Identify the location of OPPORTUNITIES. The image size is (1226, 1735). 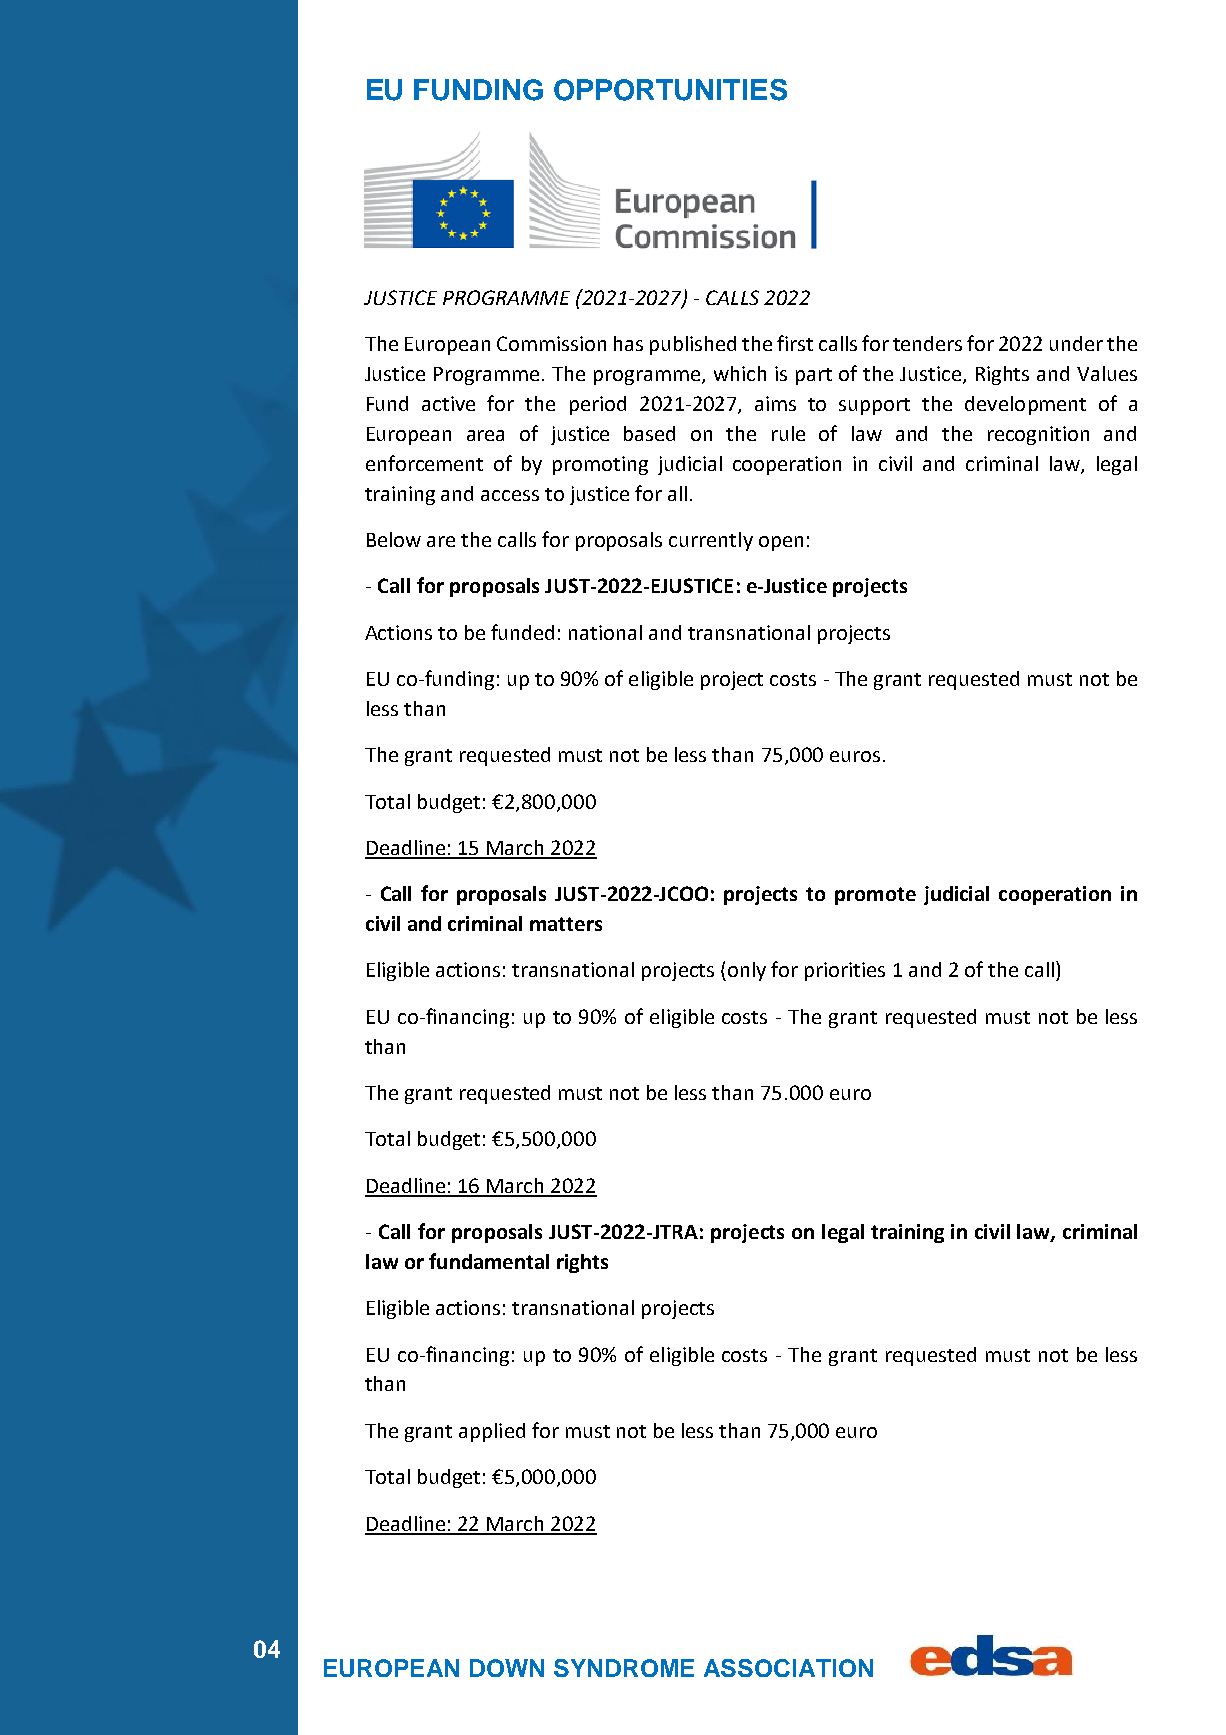
(670, 90).
